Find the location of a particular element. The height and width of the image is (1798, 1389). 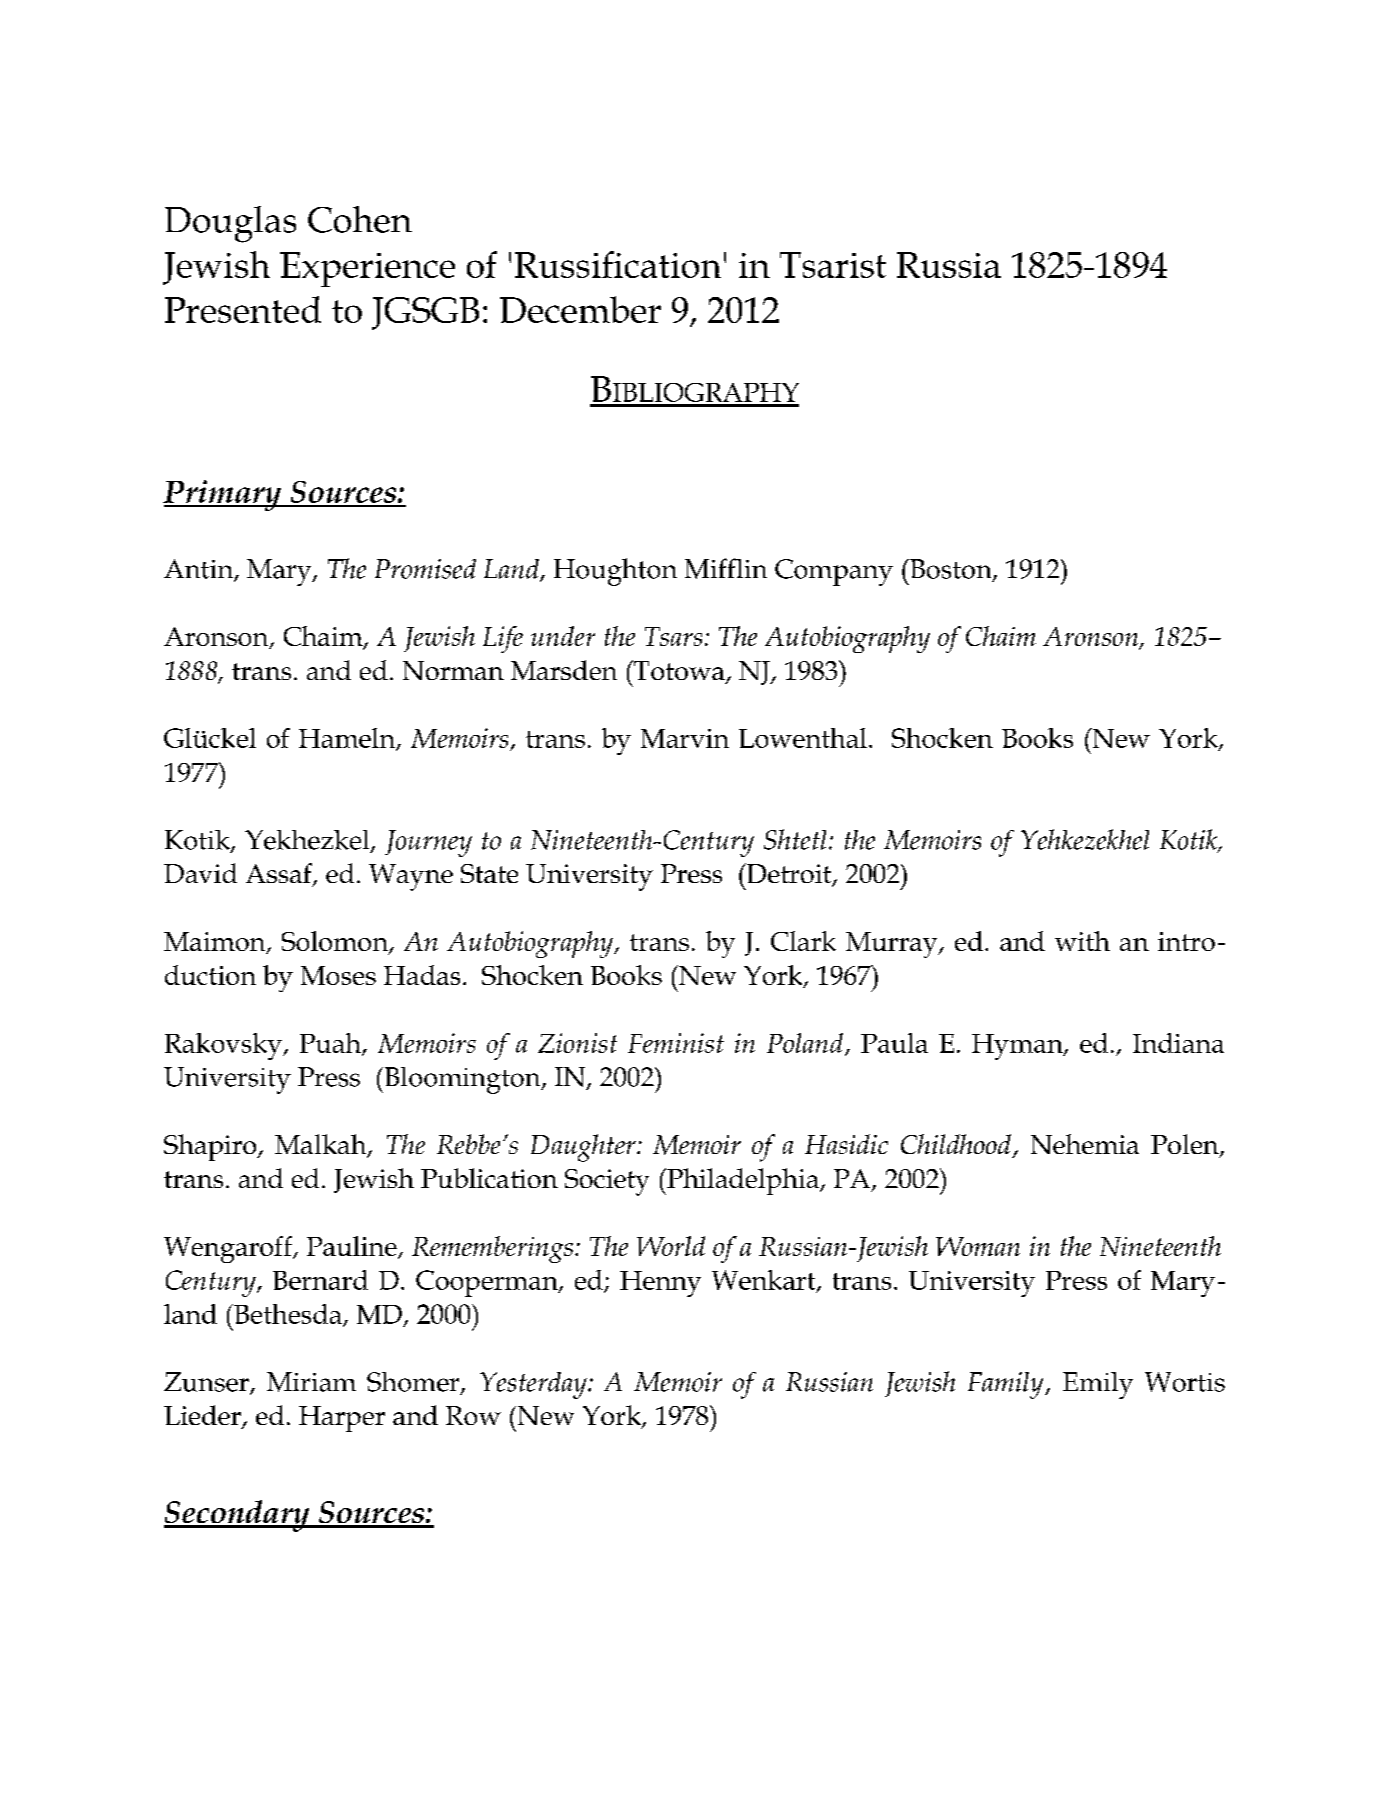

Tsarist is located at coordinates (833, 265).
